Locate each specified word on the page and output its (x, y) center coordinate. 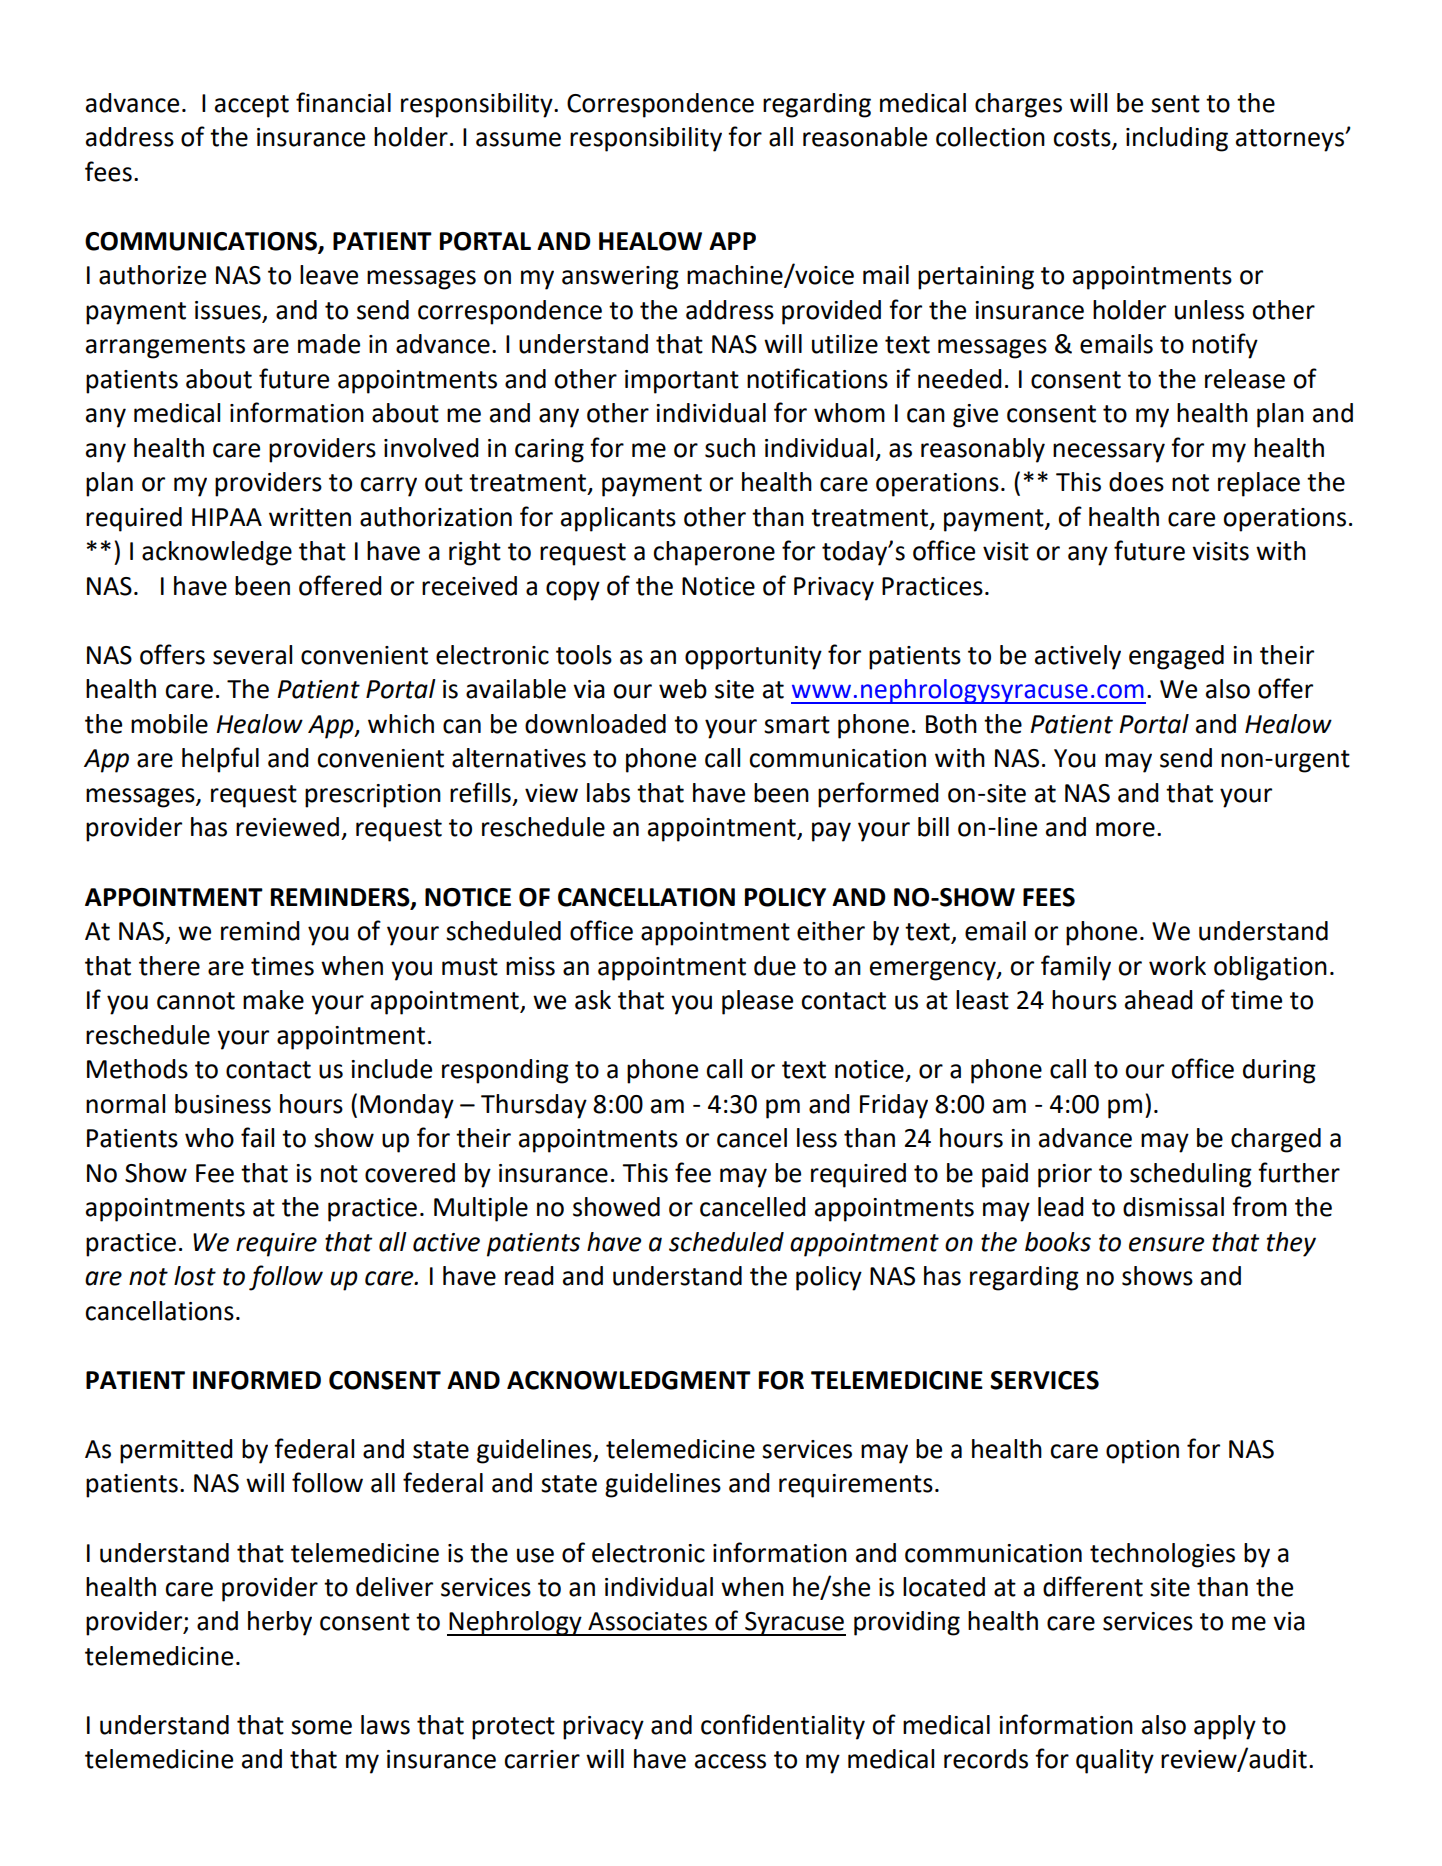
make (273, 1000)
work (1177, 966)
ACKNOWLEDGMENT (629, 1380)
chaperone (714, 553)
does (1136, 482)
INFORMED (257, 1380)
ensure (1167, 1244)
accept (252, 106)
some (321, 1727)
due (775, 966)
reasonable (865, 137)
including (1177, 139)
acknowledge (217, 553)
